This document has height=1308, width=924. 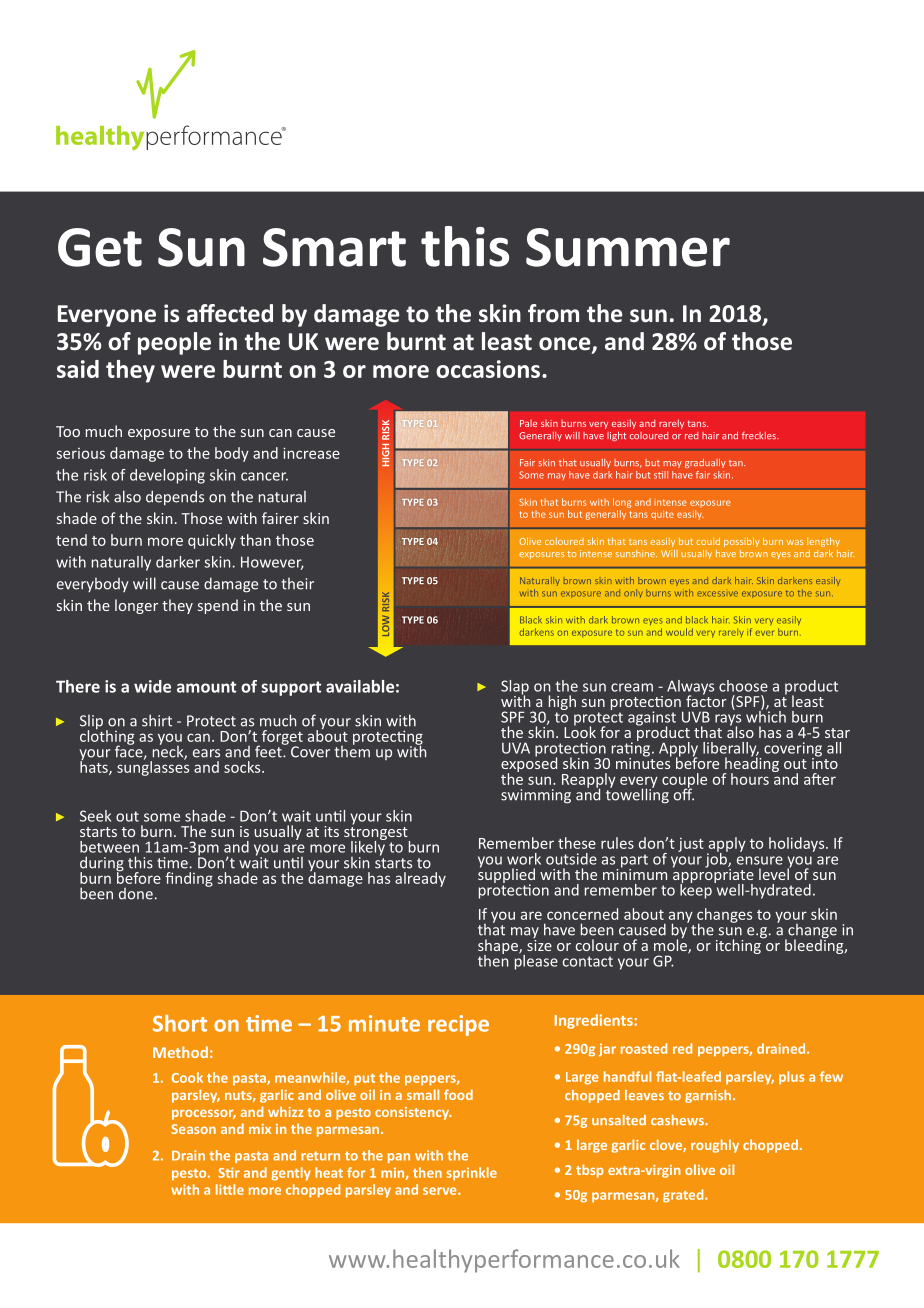 What do you see at coordinates (230, 313) in the document?
I see `affected` at bounding box center [230, 313].
